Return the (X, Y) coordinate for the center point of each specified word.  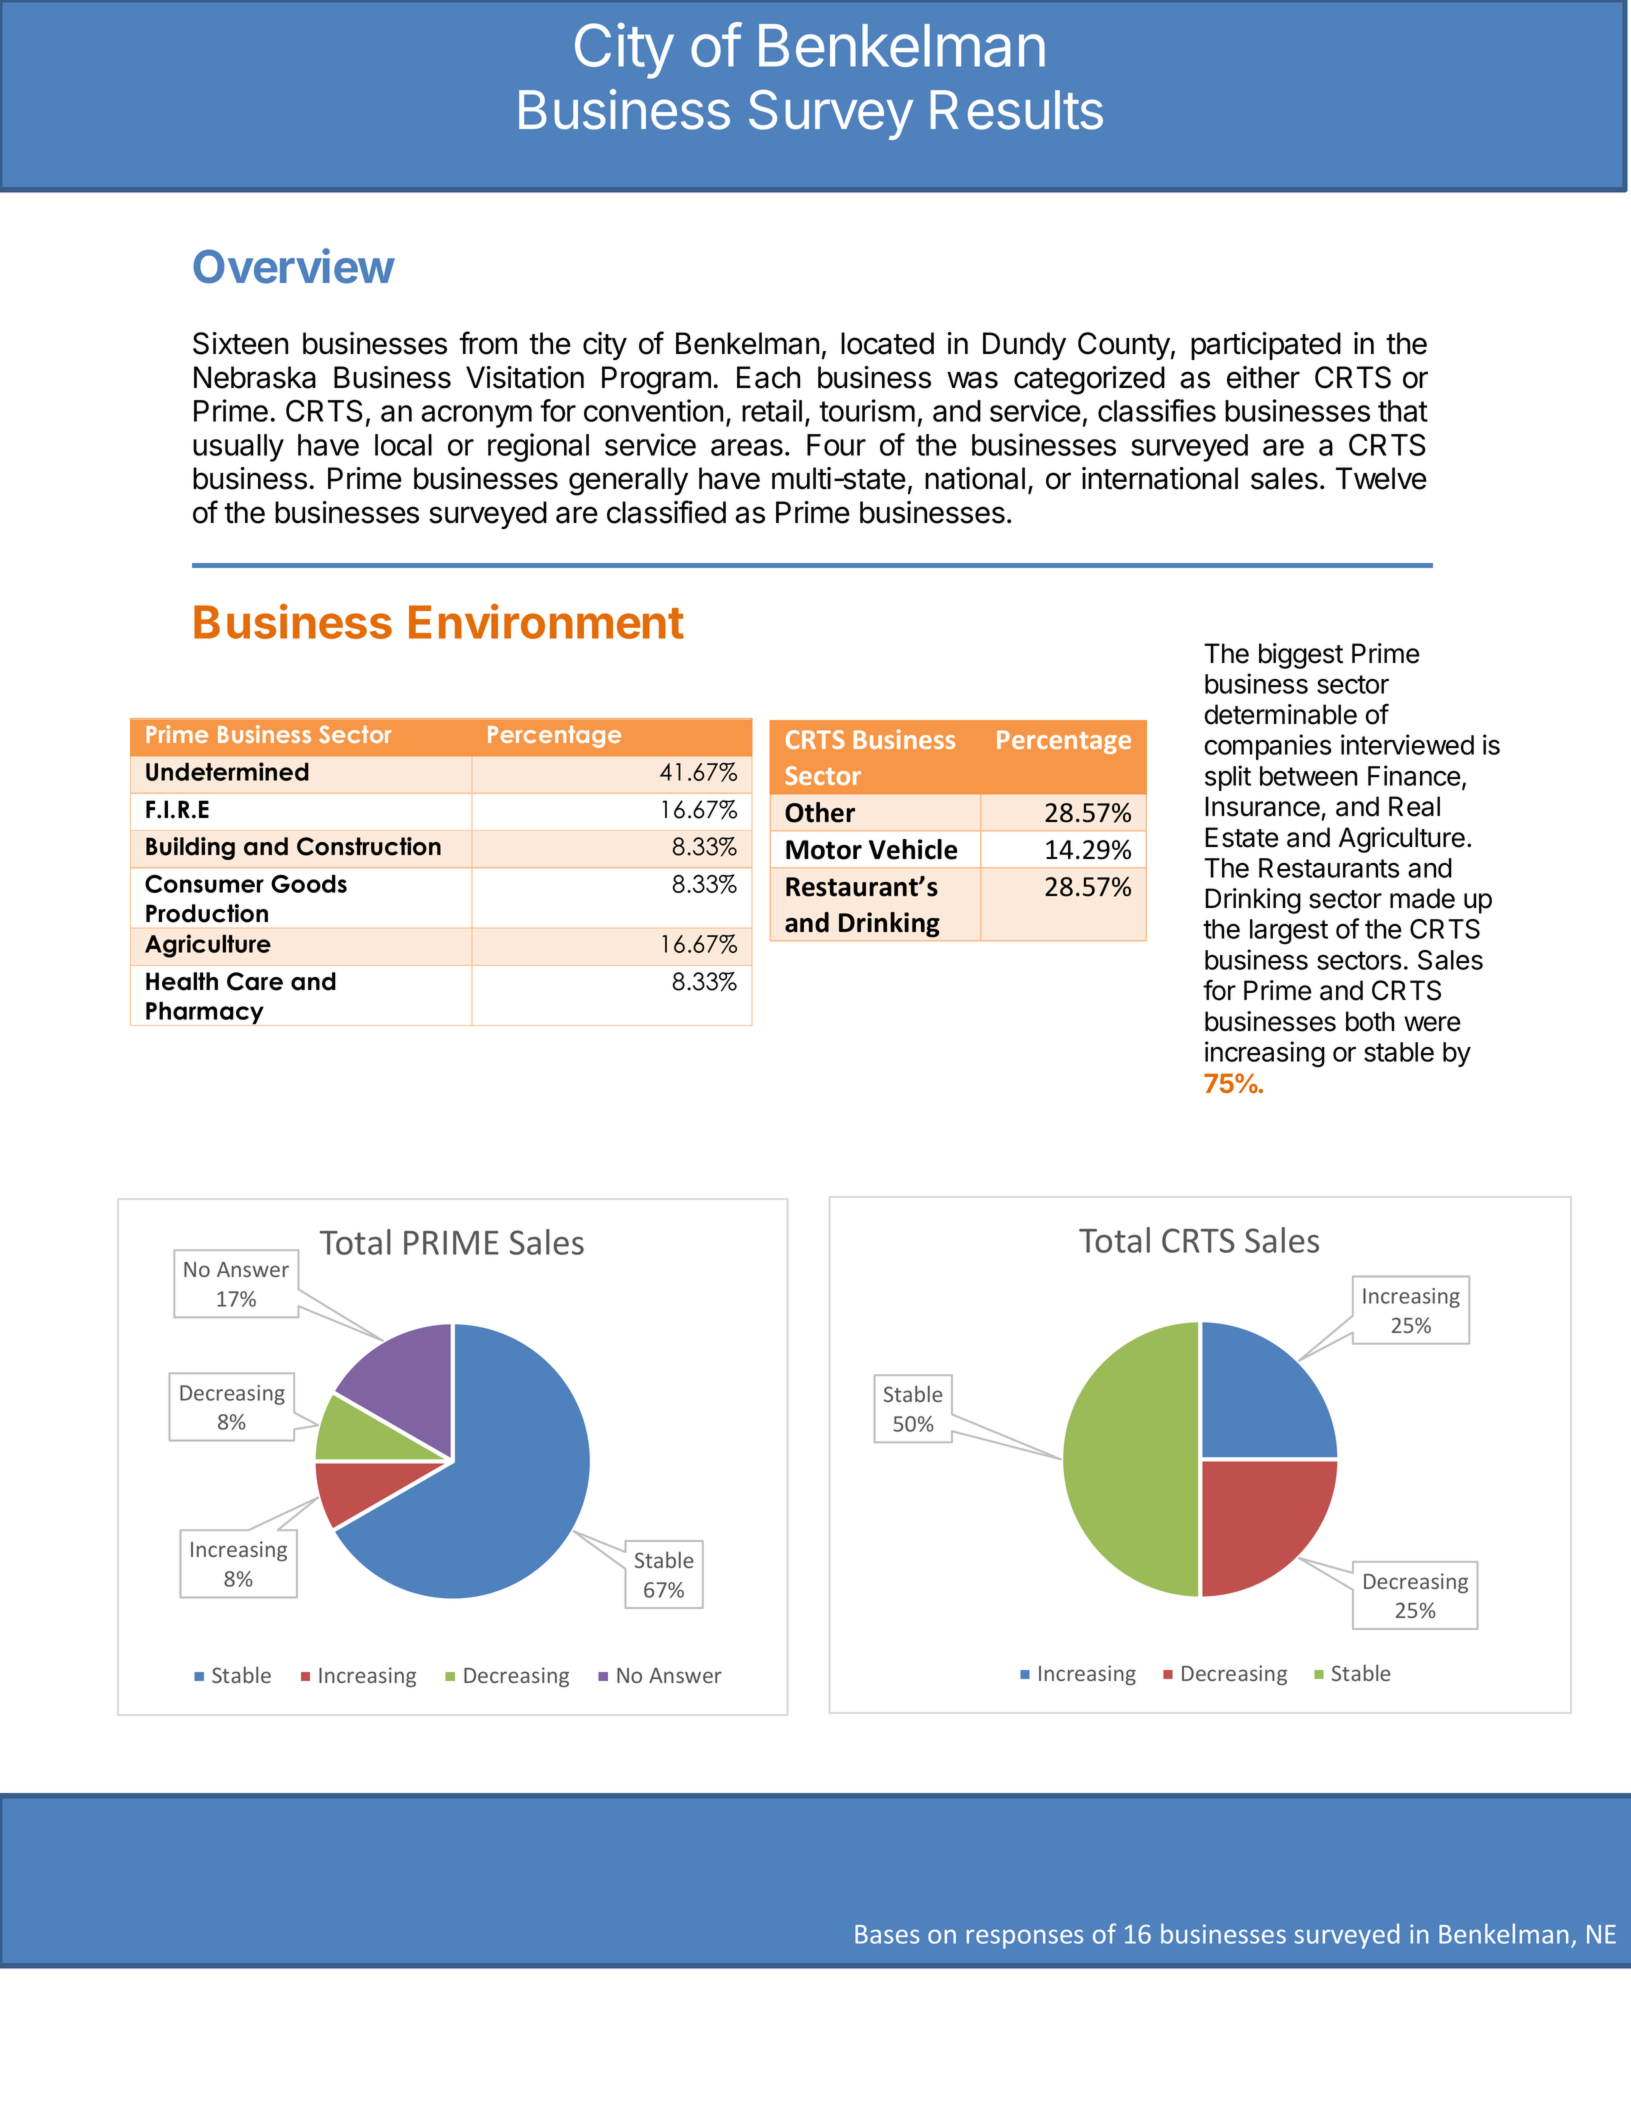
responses (1025, 1939)
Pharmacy (205, 1013)
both (1370, 1021)
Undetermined (227, 771)
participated (1266, 346)
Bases (887, 1934)
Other (820, 812)
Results (1017, 110)
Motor (824, 850)
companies (1268, 747)
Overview (294, 266)
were (1432, 1024)
